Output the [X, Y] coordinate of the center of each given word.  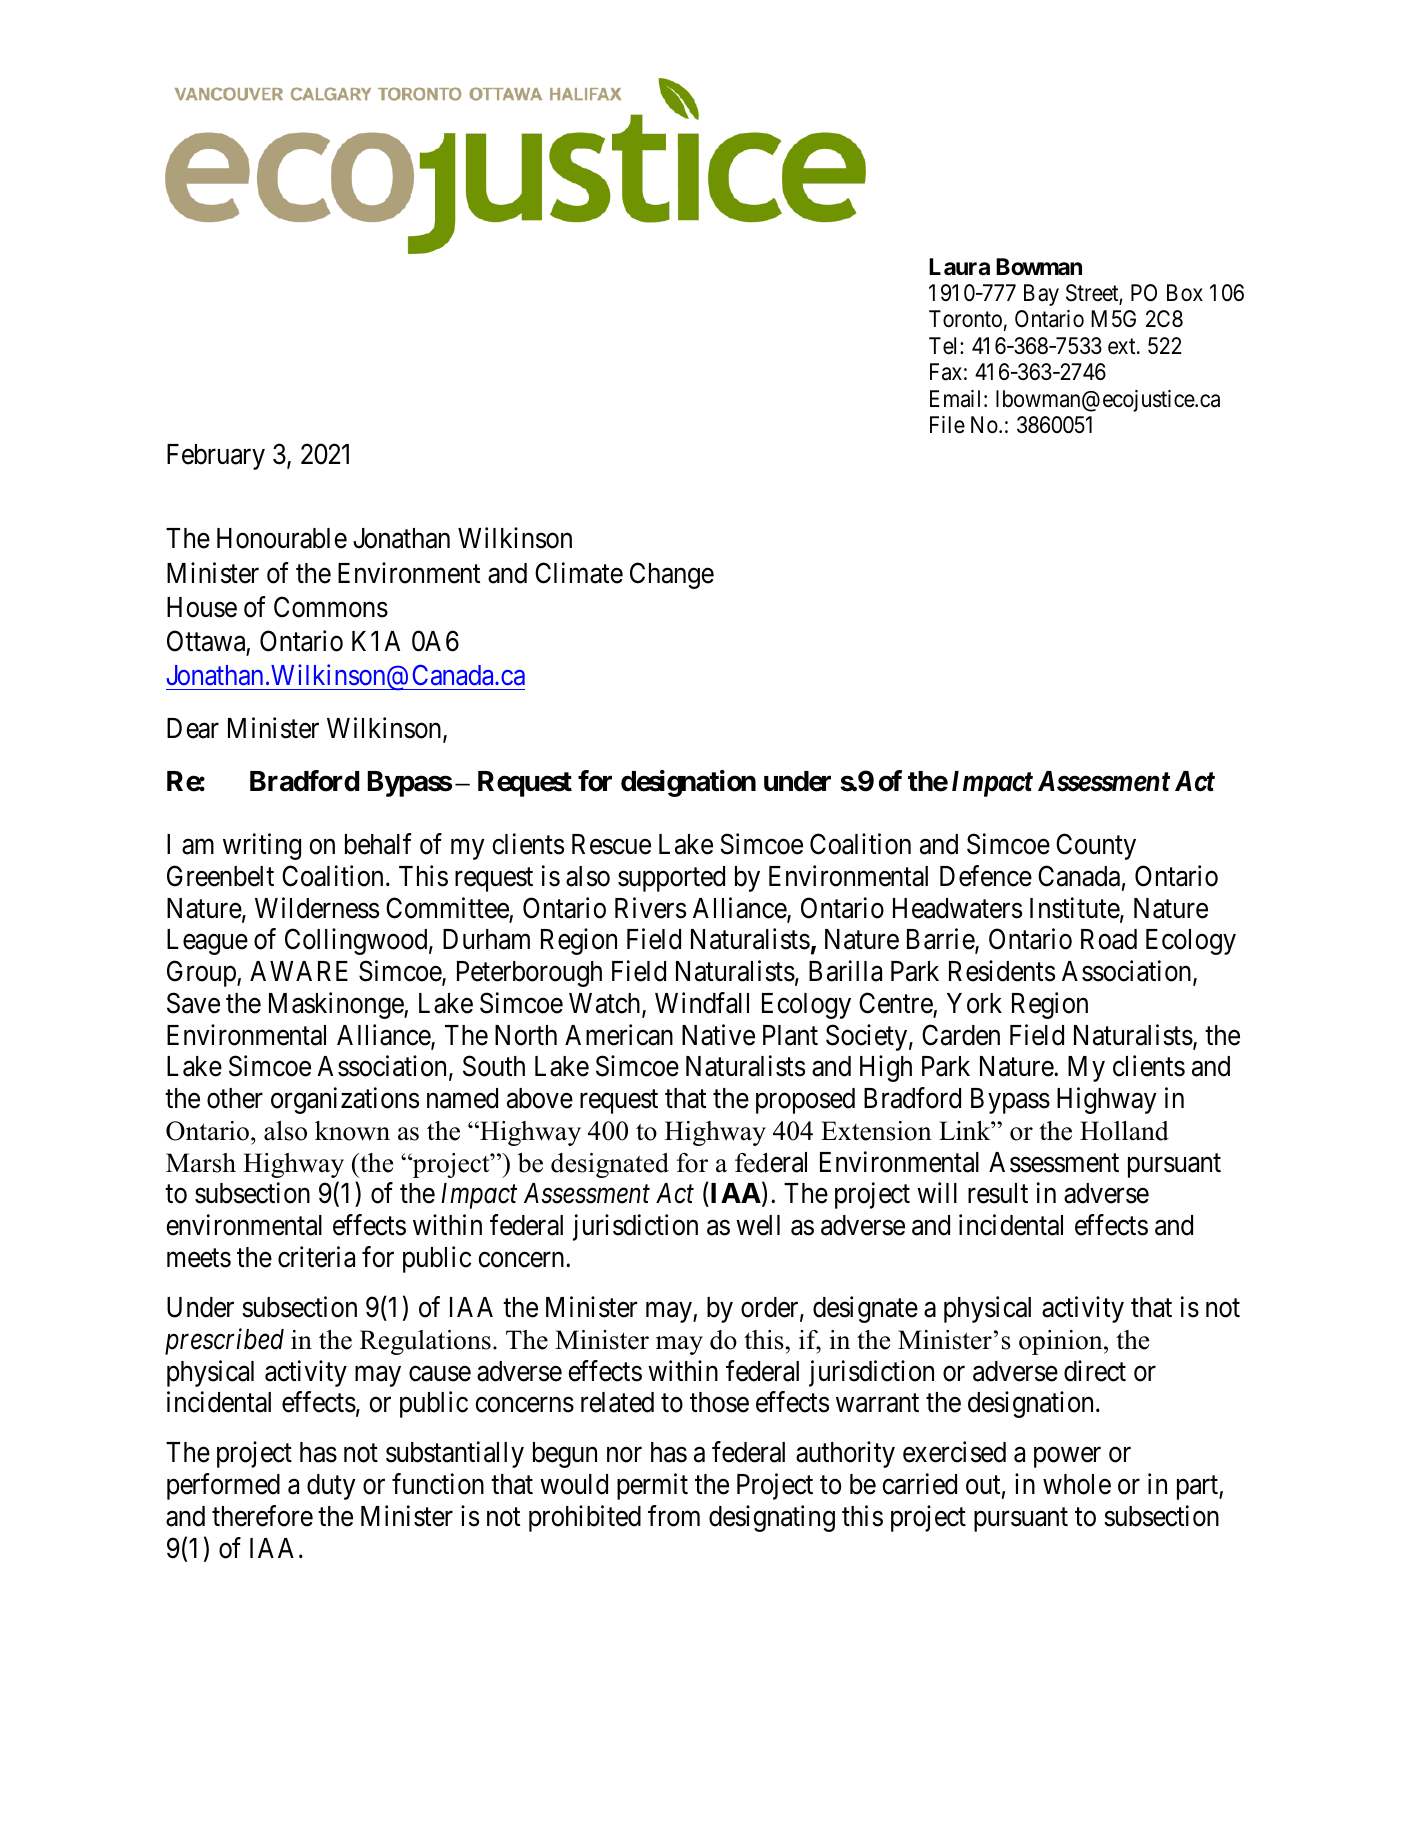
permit [652, 1486]
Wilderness [317, 908]
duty [331, 1487]
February [216, 457]
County [1096, 846]
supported [671, 879]
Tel [945, 346]
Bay [1041, 295]
